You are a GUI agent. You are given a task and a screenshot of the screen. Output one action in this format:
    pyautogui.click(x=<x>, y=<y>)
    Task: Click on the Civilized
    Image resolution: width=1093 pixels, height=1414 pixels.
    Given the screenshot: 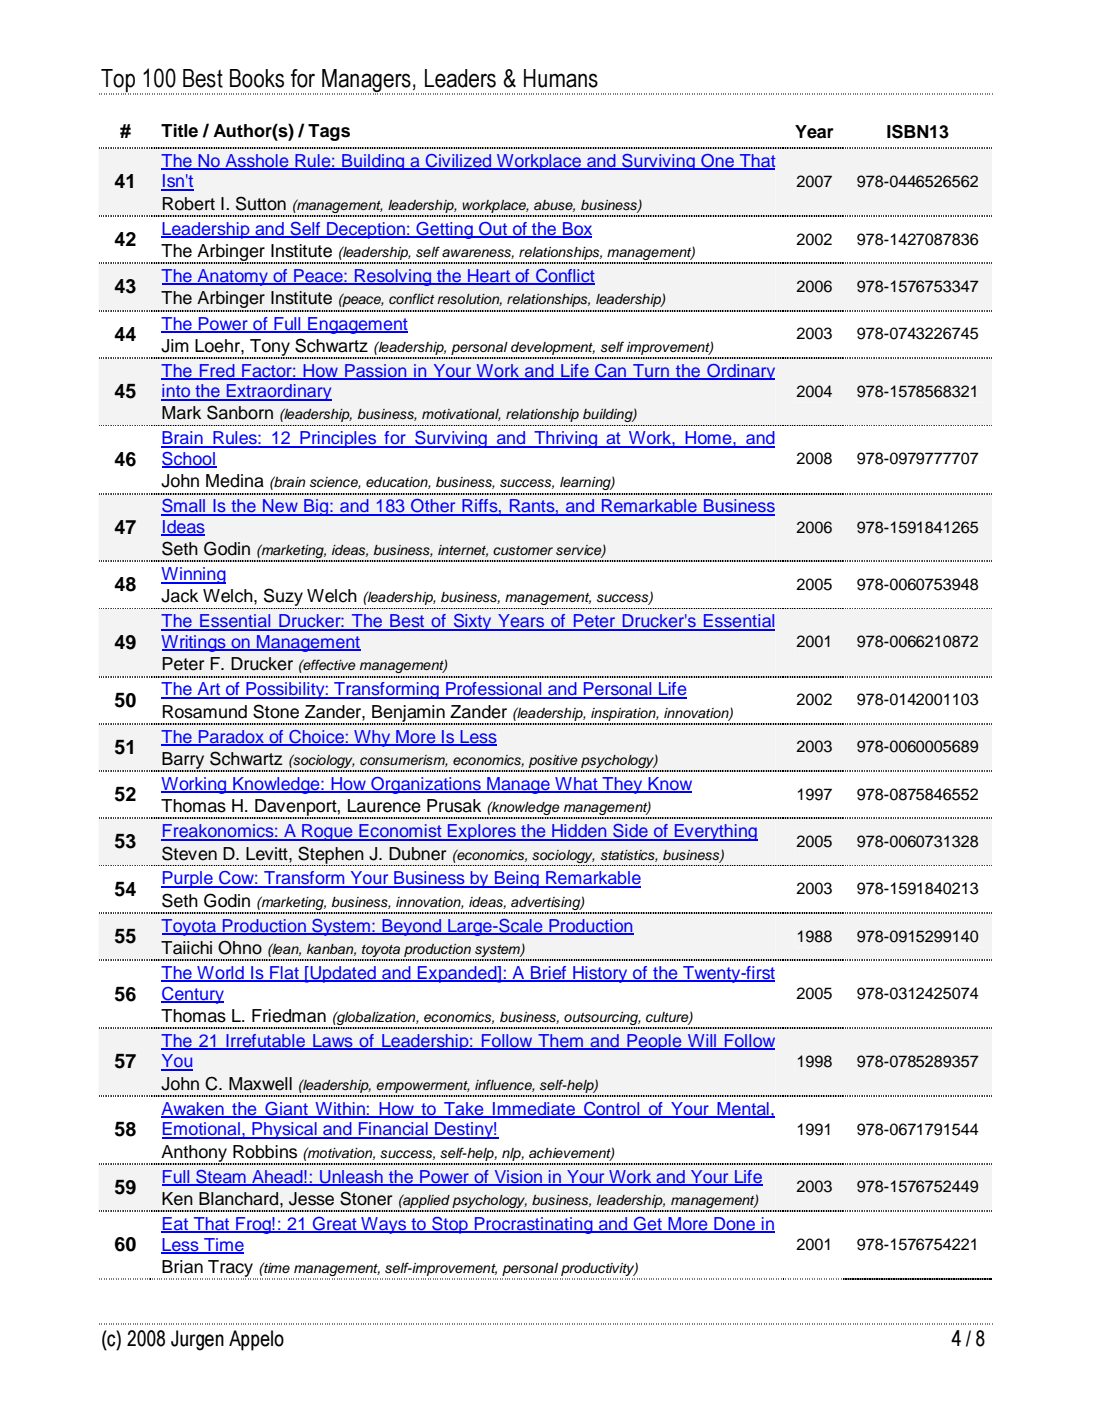 What is the action you would take?
    pyautogui.click(x=459, y=161)
